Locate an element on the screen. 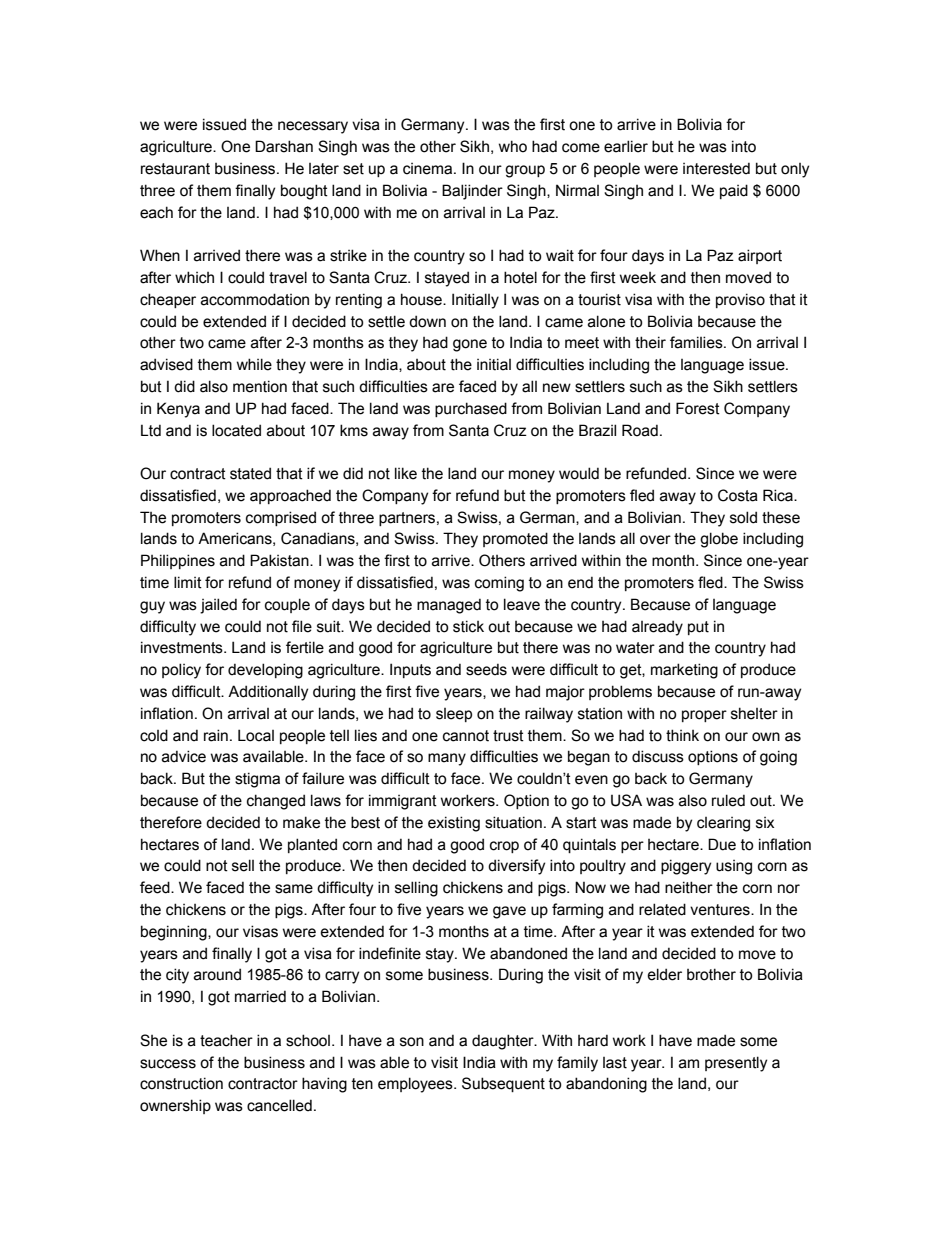 Image resolution: width=952 pixels, height=1233 pixels. like is located at coordinates (406, 473).
